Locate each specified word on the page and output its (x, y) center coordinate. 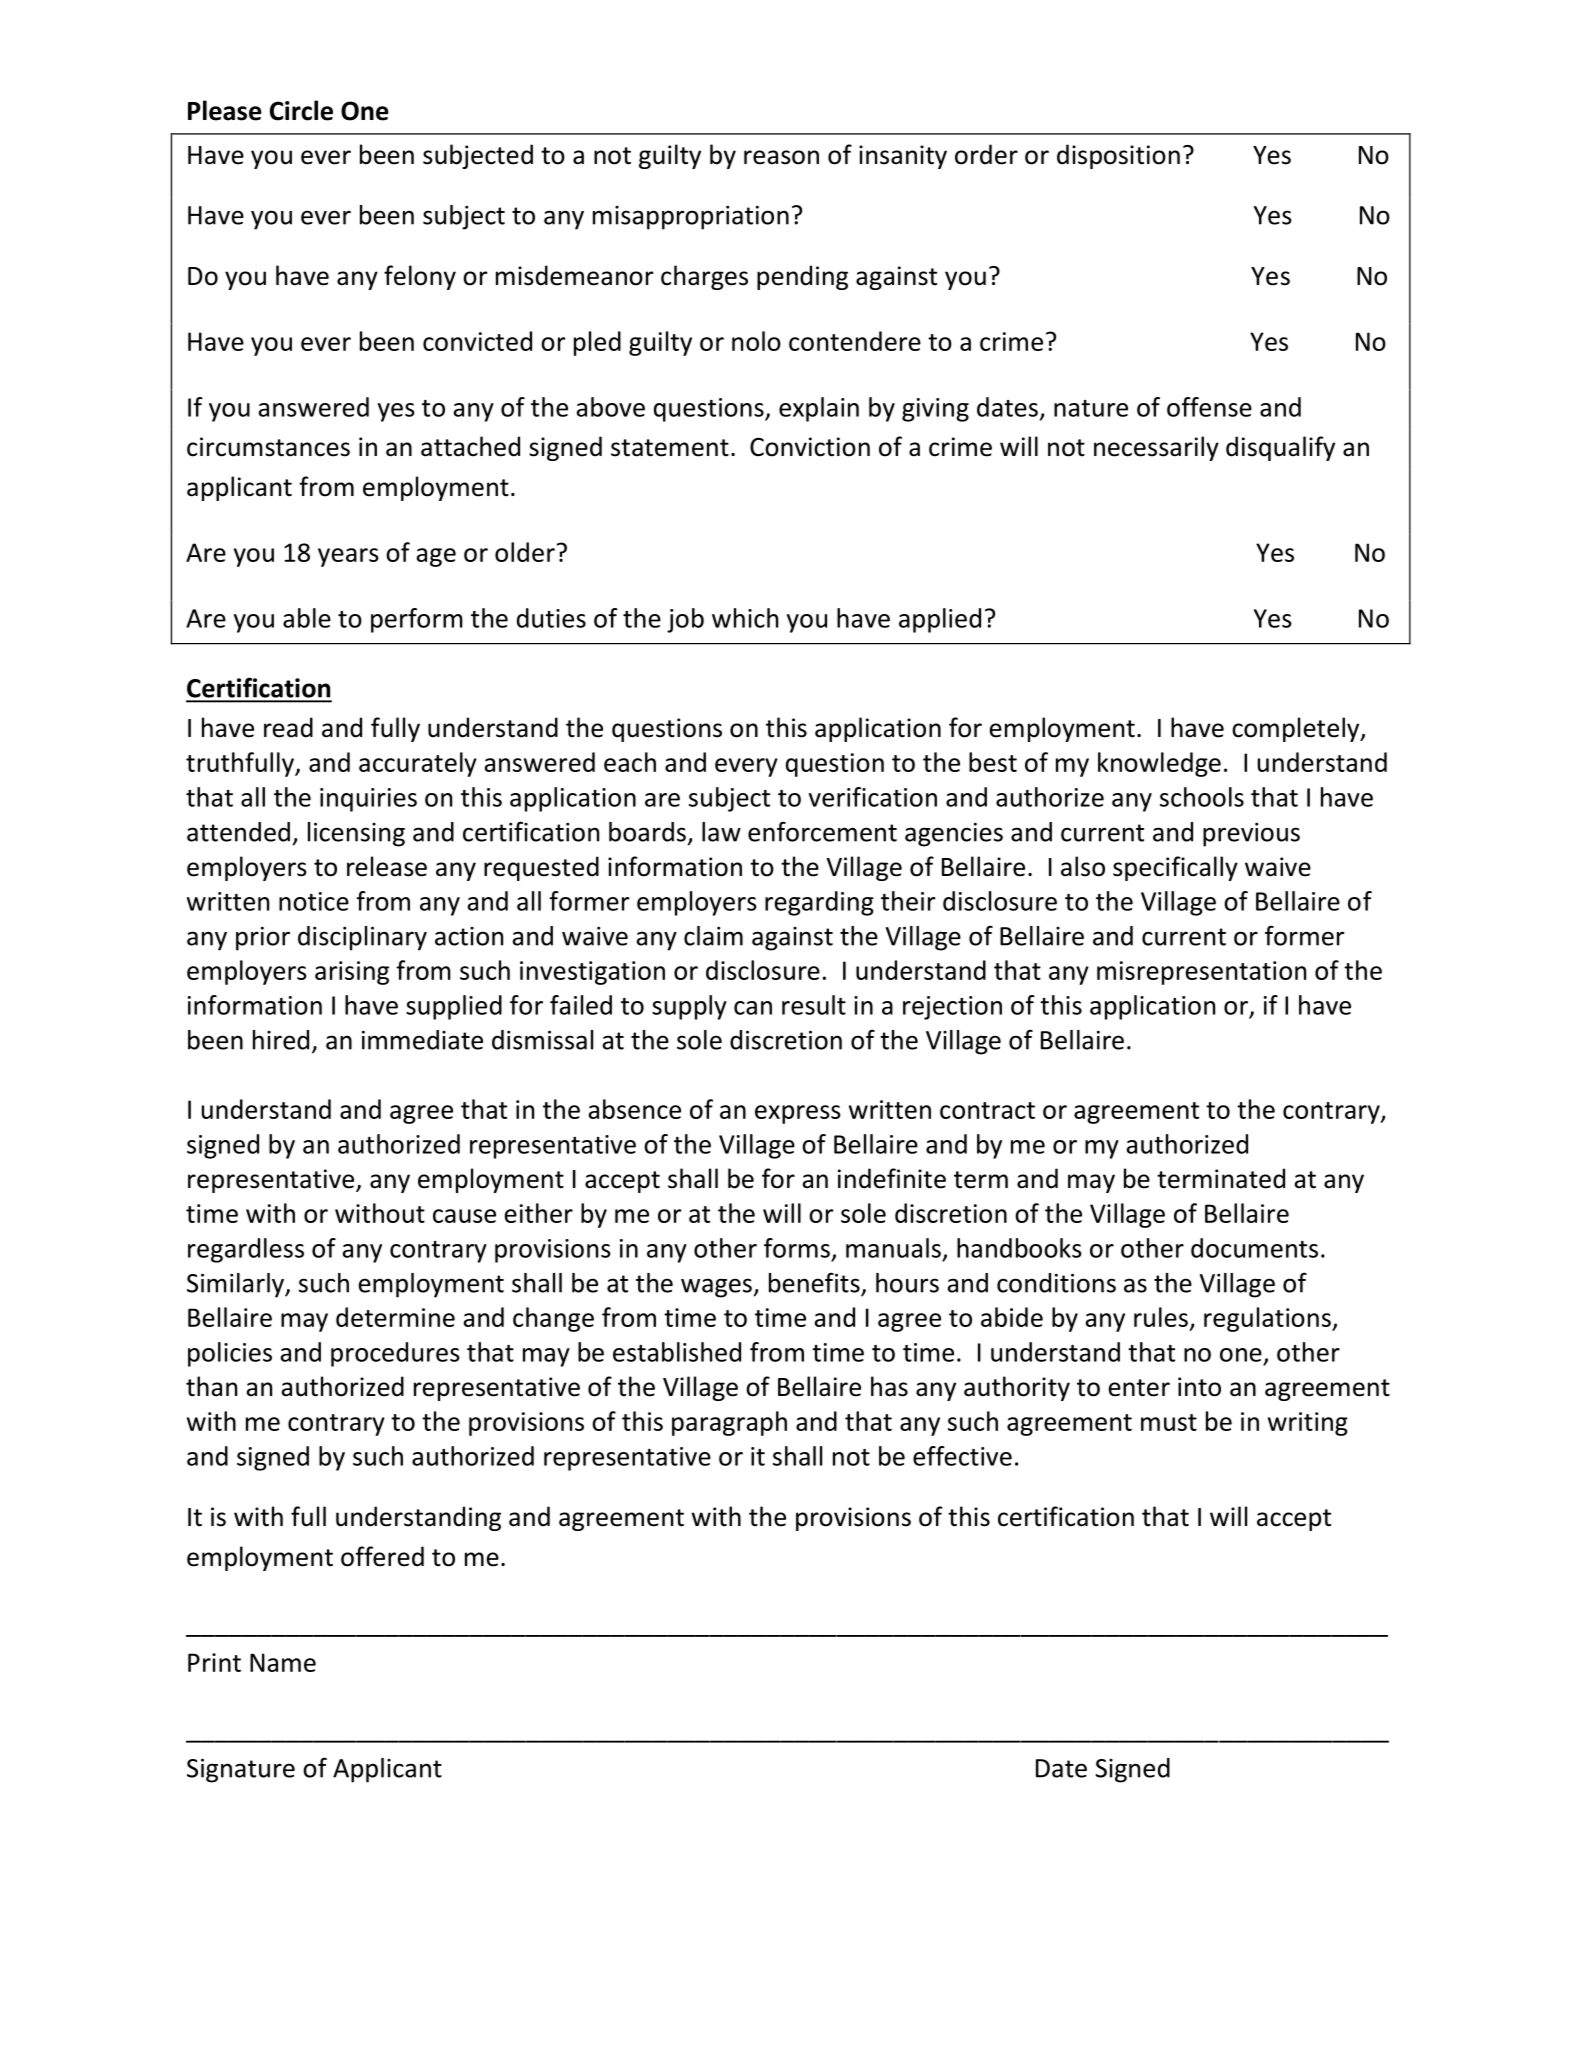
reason (781, 157)
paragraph (729, 1423)
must (1169, 1422)
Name (283, 1662)
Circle (301, 110)
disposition (1118, 156)
